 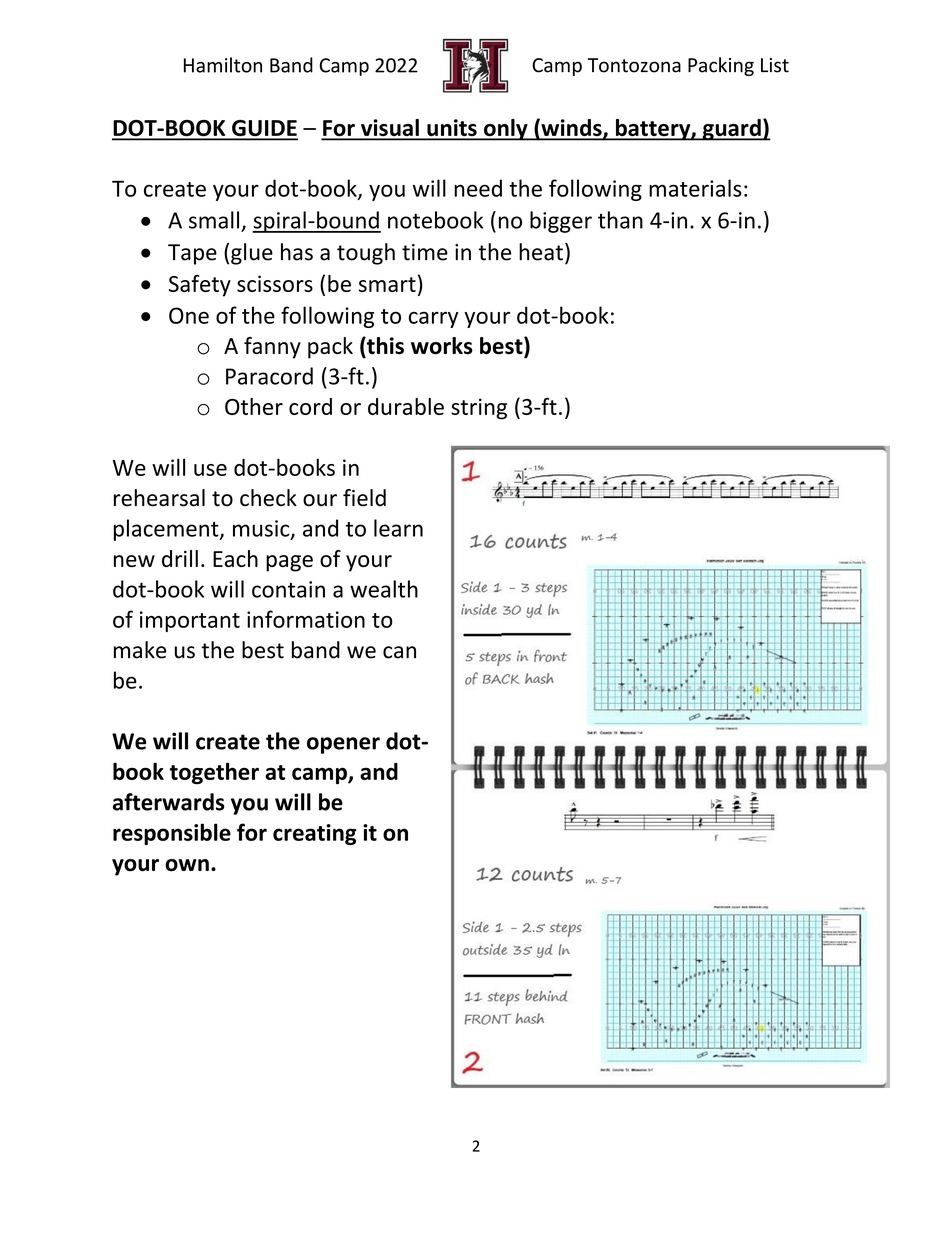 I want to click on wealth, so click(x=384, y=589).
